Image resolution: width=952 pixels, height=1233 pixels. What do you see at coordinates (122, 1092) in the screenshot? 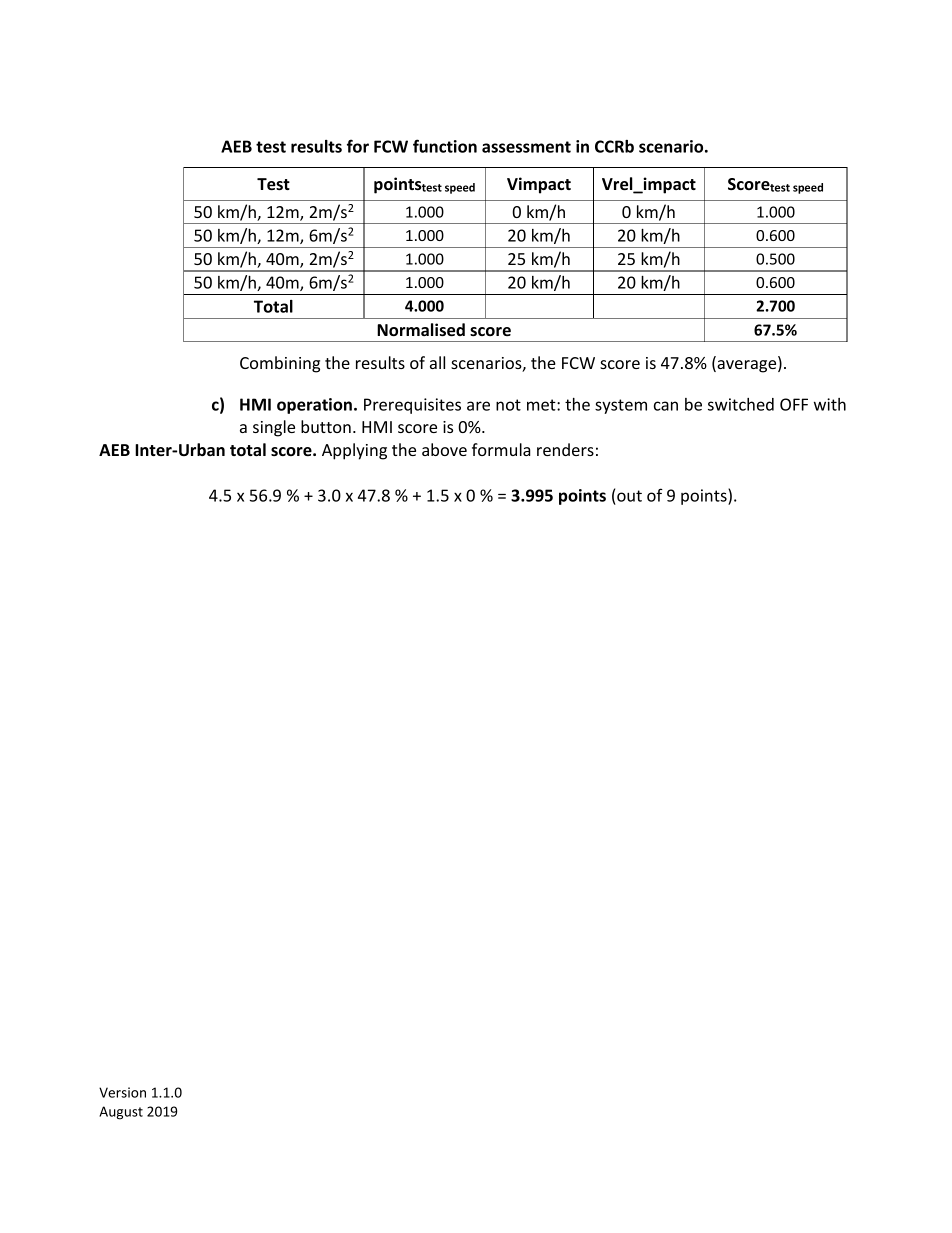
I see `Version` at bounding box center [122, 1092].
